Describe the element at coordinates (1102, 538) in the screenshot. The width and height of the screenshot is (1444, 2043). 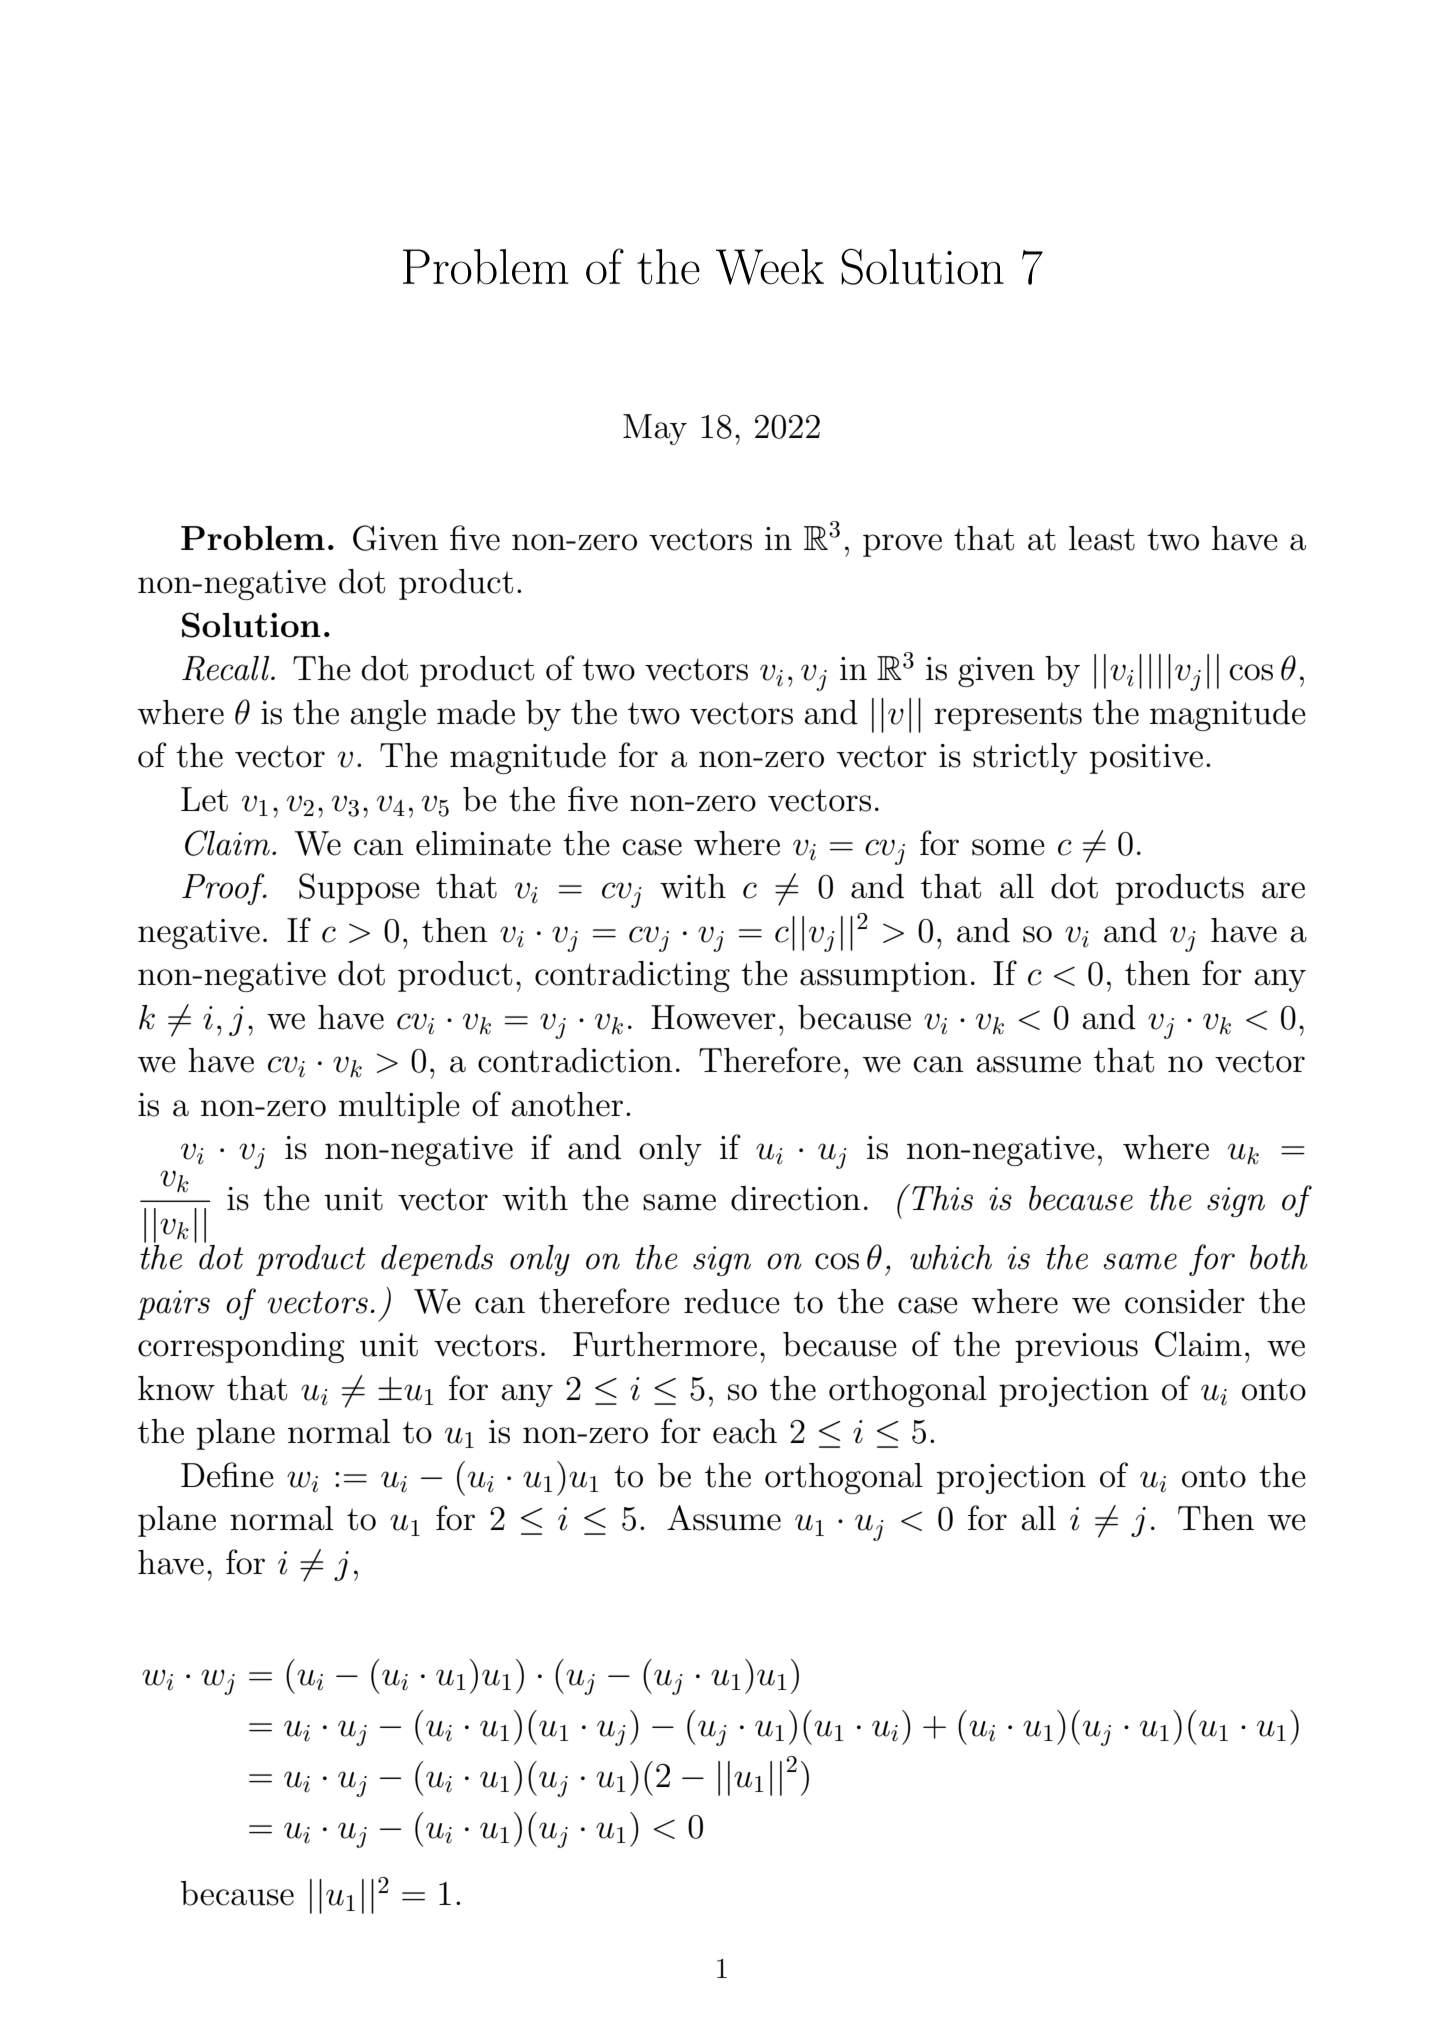
I see `least` at that location.
